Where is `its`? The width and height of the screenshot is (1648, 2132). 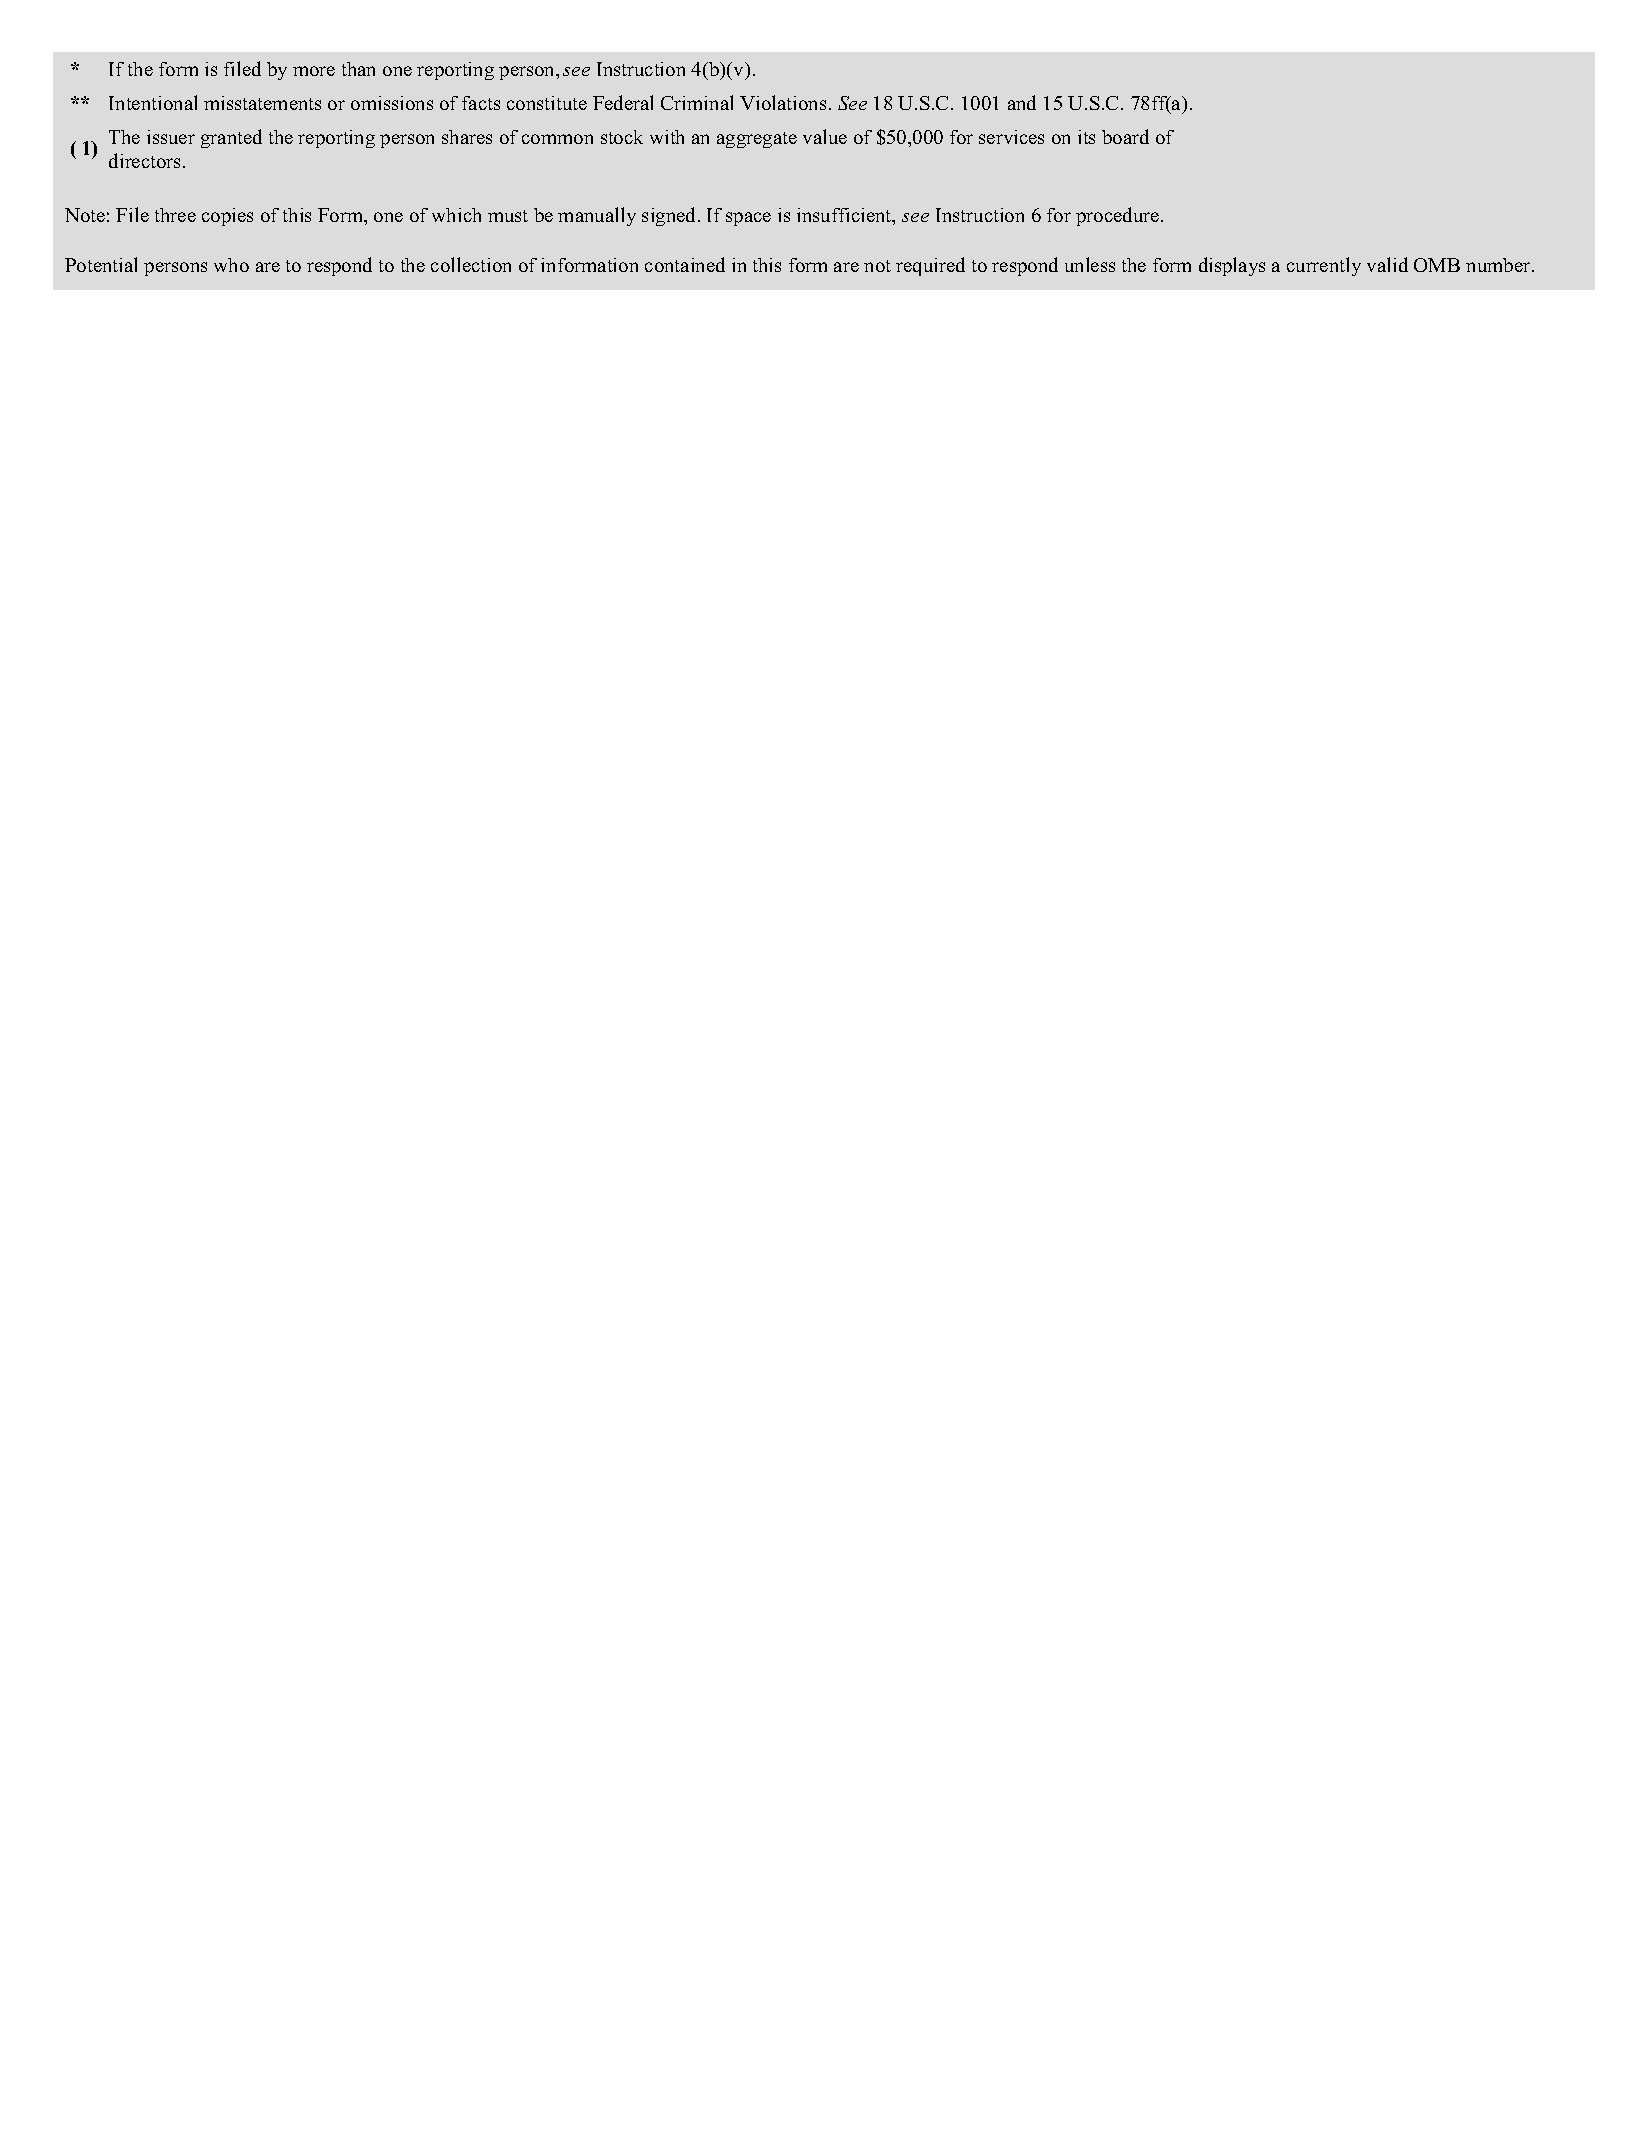 its is located at coordinates (1086, 137).
